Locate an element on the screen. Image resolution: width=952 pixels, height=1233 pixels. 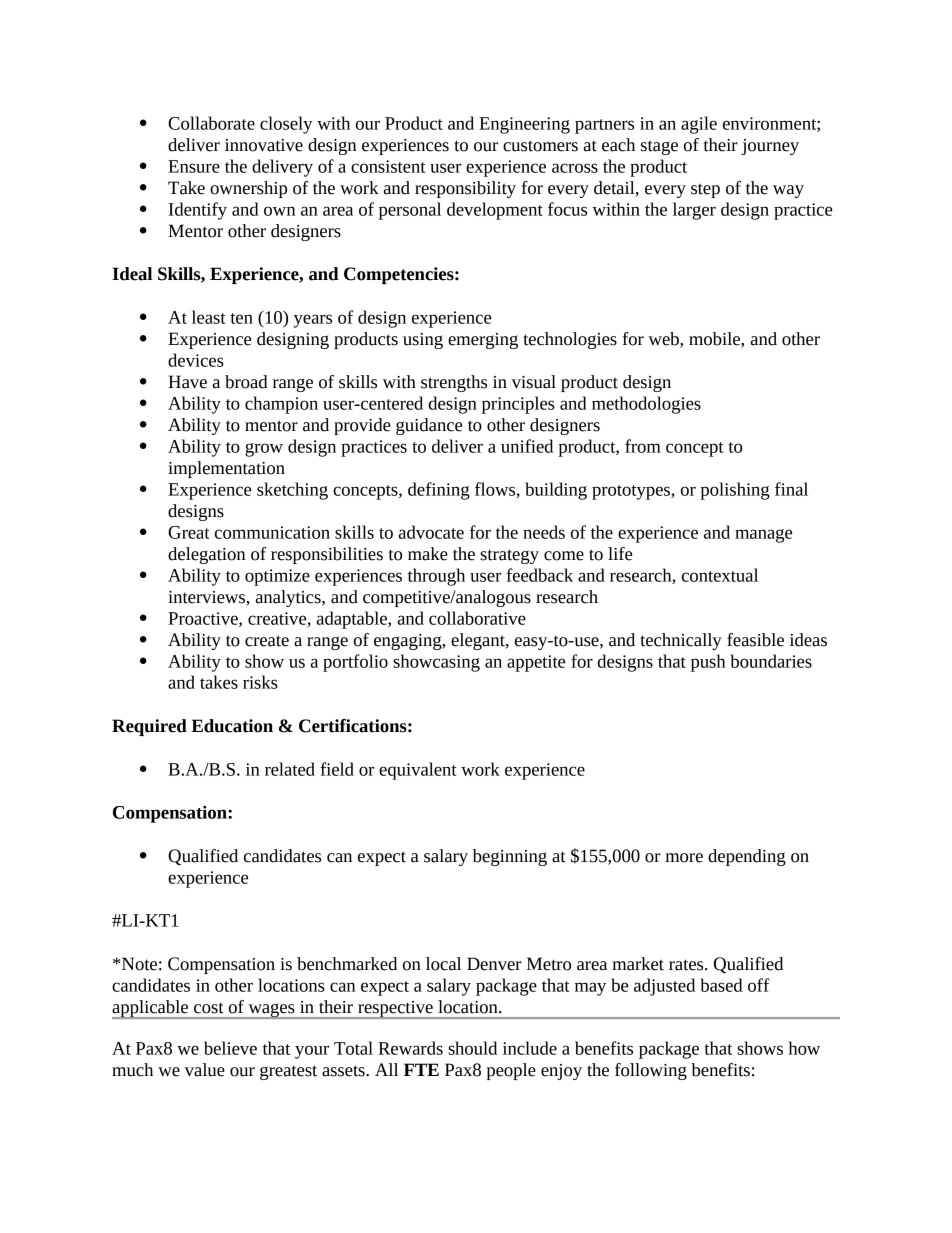
push is located at coordinates (708, 663).
